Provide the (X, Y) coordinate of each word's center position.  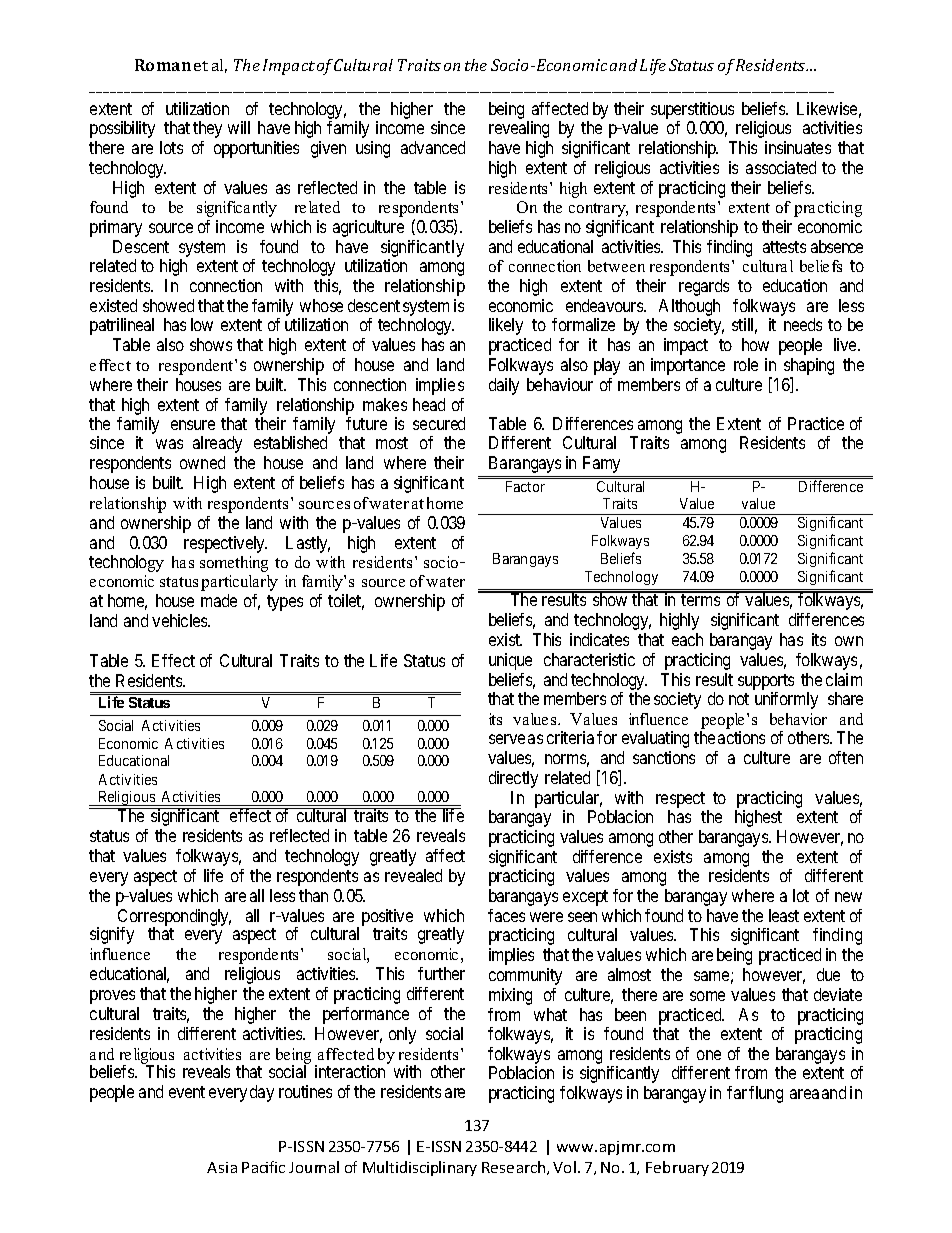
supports (766, 682)
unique (510, 661)
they (207, 129)
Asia (222, 1167)
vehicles (180, 620)
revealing (519, 129)
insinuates (798, 147)
